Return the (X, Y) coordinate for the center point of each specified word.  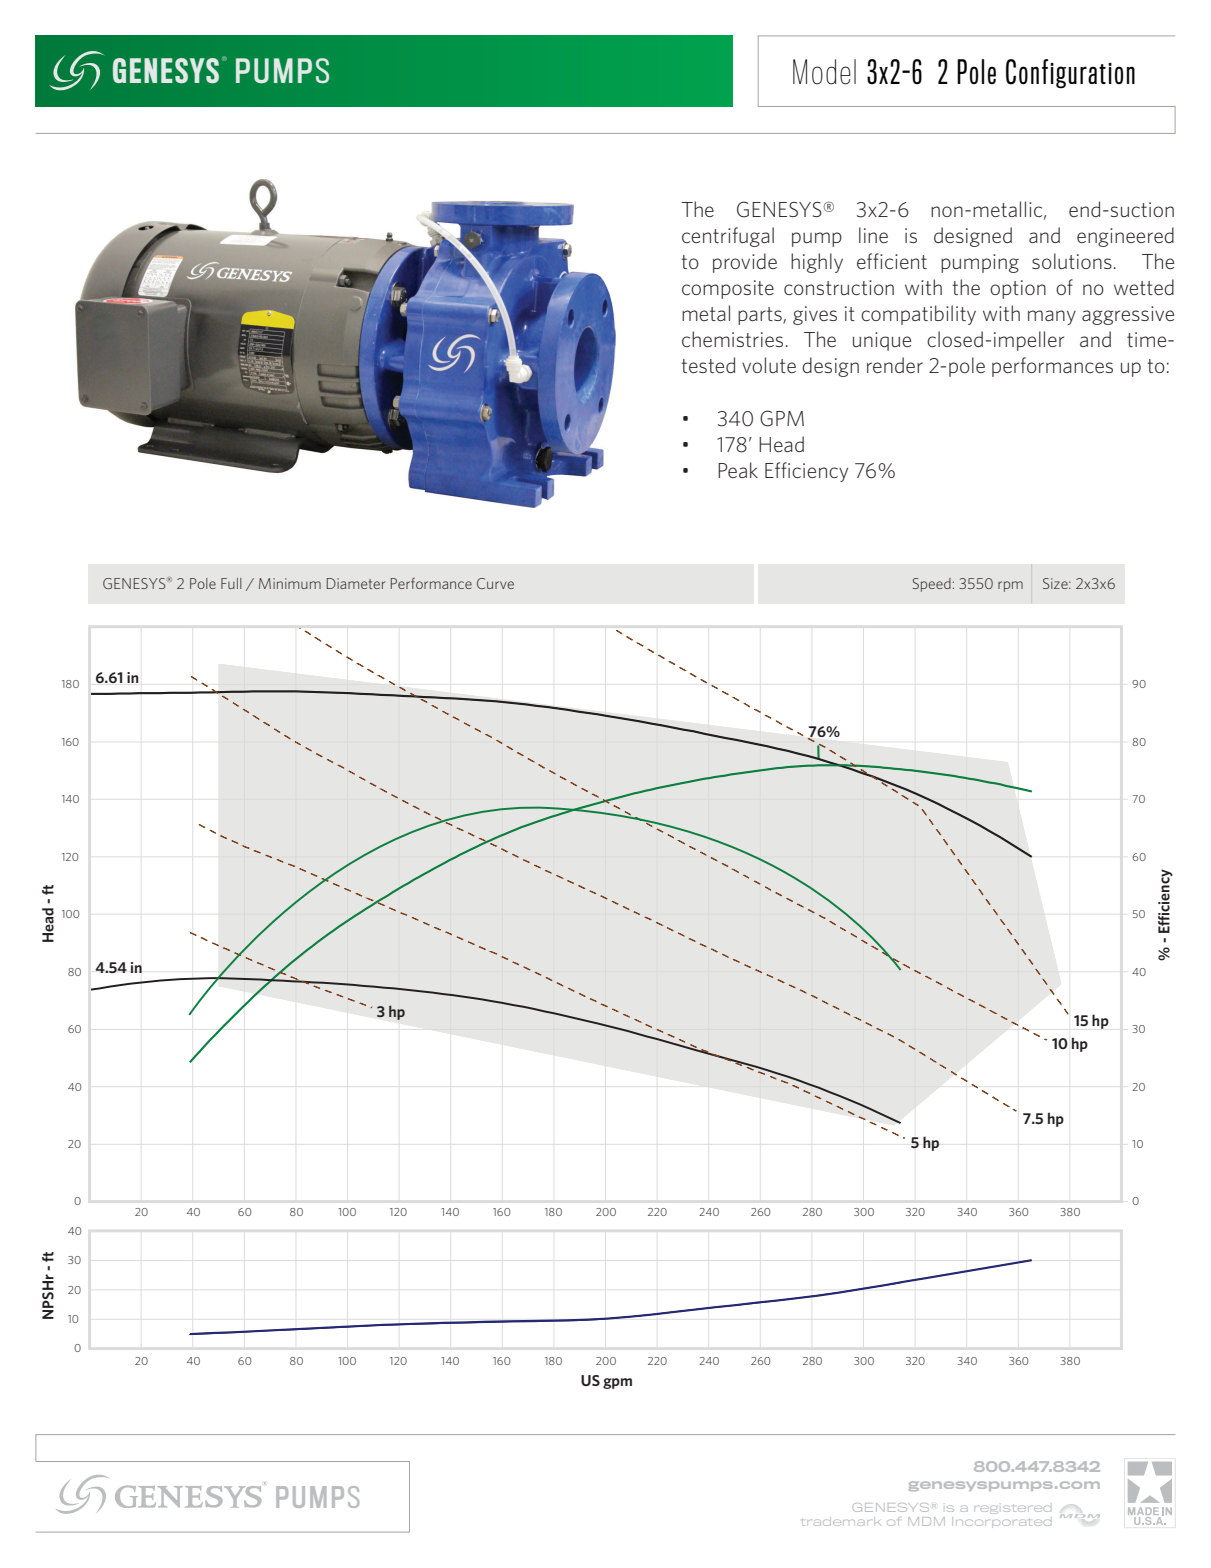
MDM (926, 1521)
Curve (495, 583)
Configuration (1070, 73)
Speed (932, 585)
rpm (1010, 586)
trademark (841, 1521)
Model (824, 72)
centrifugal (728, 237)
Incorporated (1003, 1522)
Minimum (290, 583)
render (895, 365)
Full (231, 583)
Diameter (356, 583)
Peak (738, 470)
